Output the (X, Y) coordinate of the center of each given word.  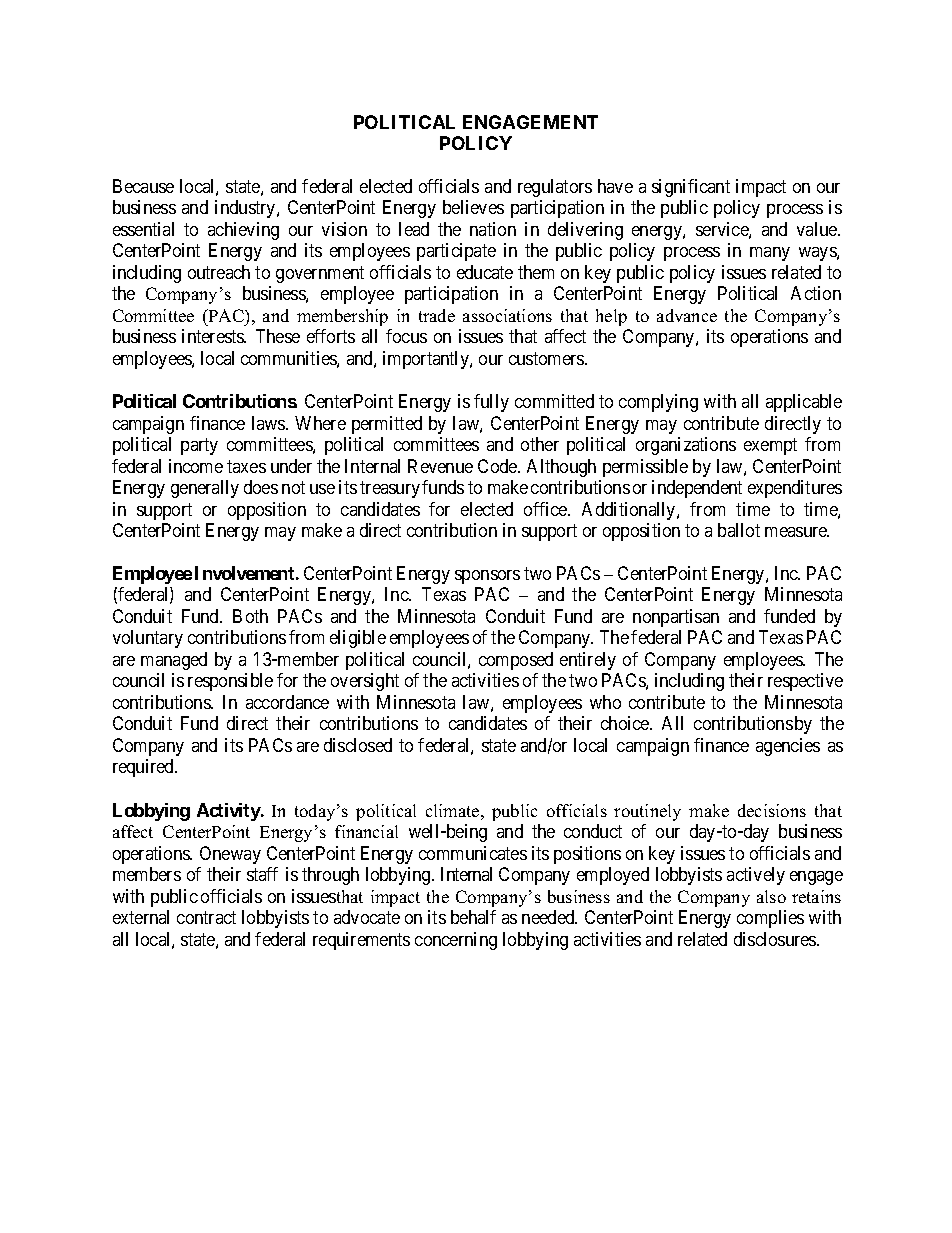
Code (498, 466)
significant (691, 188)
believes (473, 207)
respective (805, 682)
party (199, 447)
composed (516, 661)
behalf (473, 917)
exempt (770, 447)
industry (246, 209)
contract (206, 917)
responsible (230, 682)
